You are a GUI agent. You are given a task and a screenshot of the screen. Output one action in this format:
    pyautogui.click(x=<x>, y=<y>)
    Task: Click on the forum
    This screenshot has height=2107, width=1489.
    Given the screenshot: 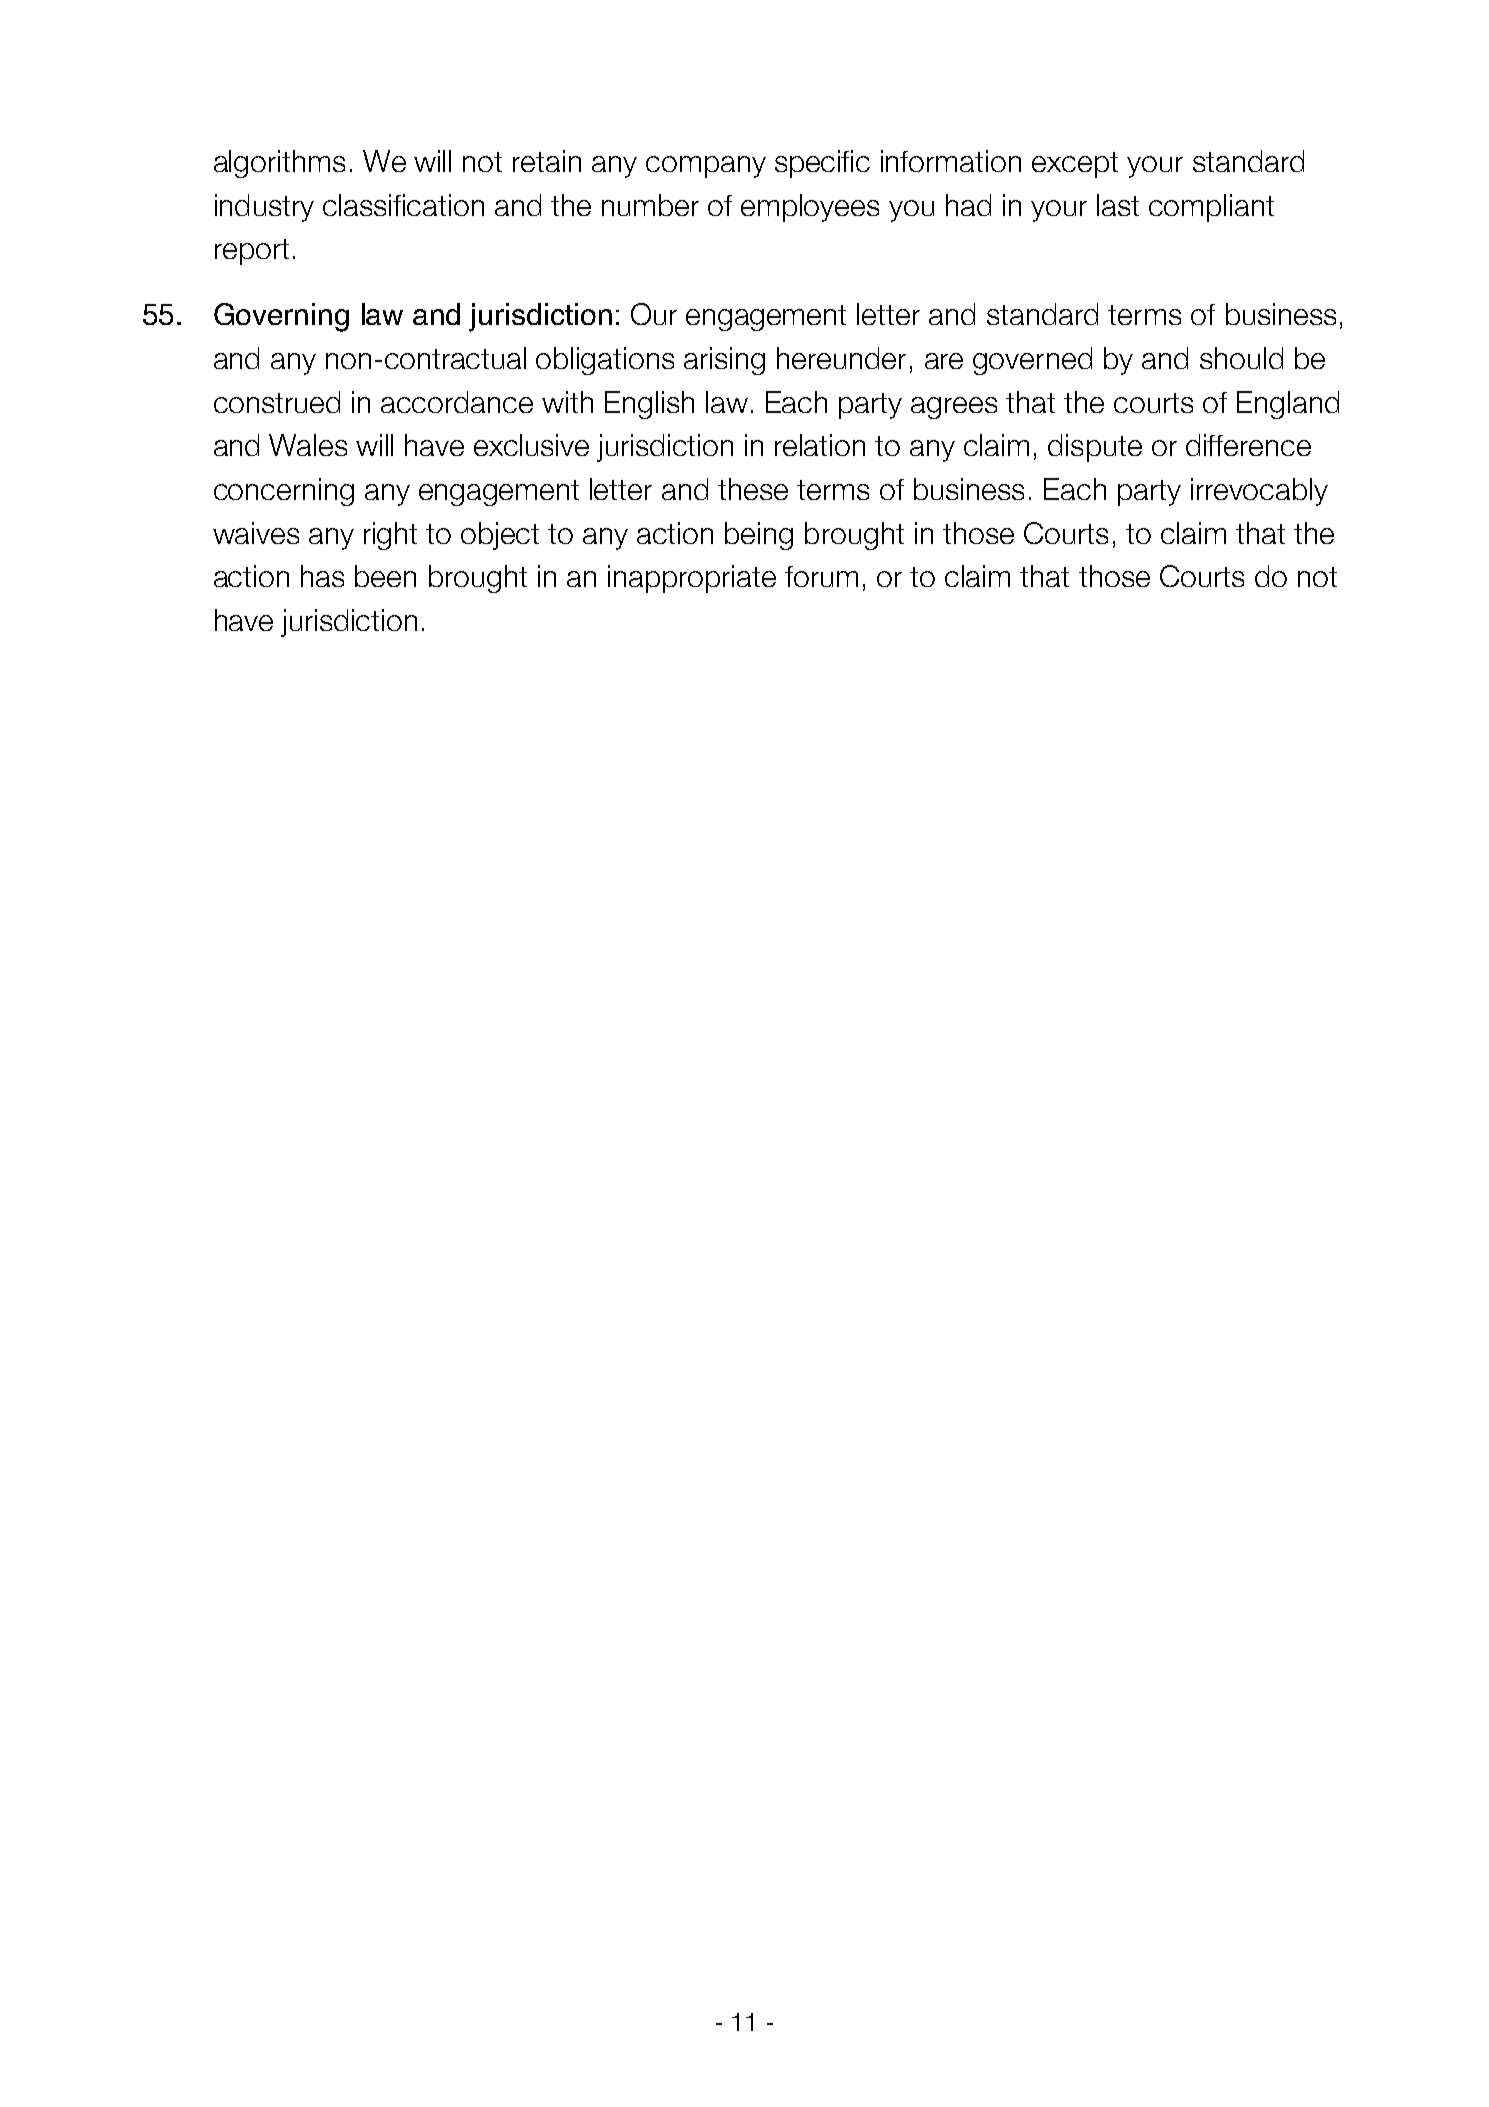 What is the action you would take?
    pyautogui.click(x=821, y=576)
